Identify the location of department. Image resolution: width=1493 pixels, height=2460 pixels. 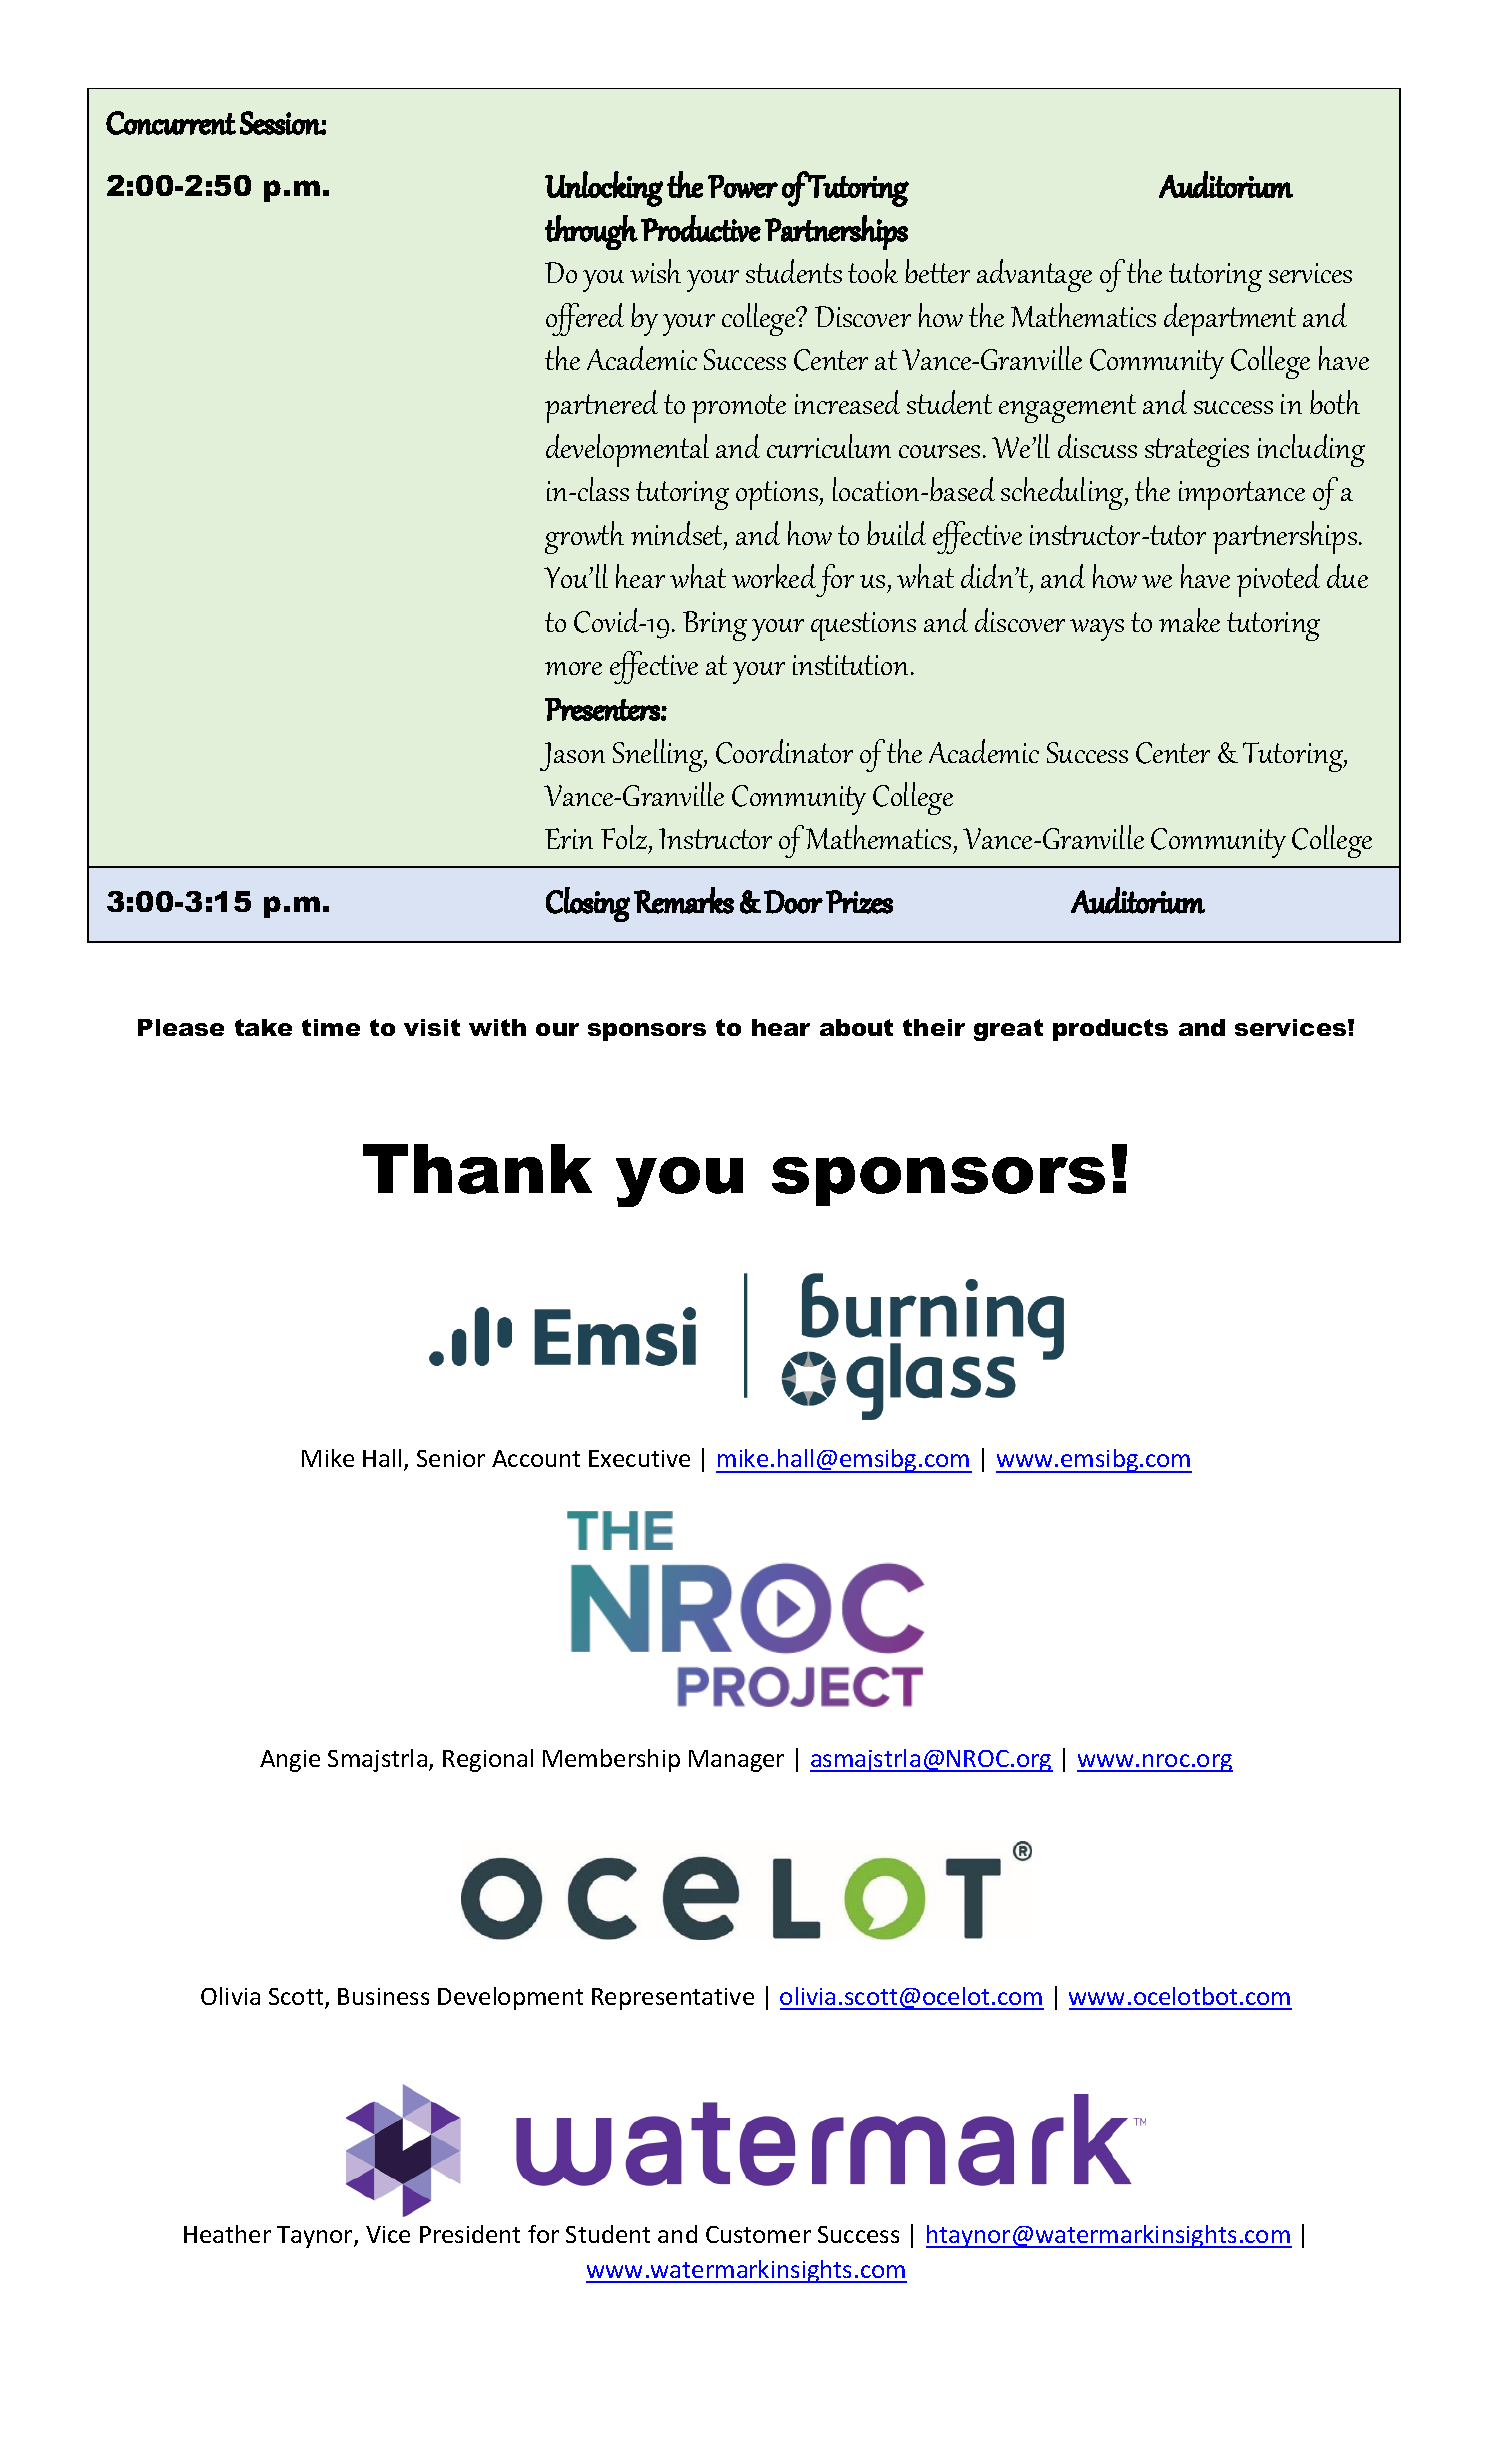
(1230, 319).
